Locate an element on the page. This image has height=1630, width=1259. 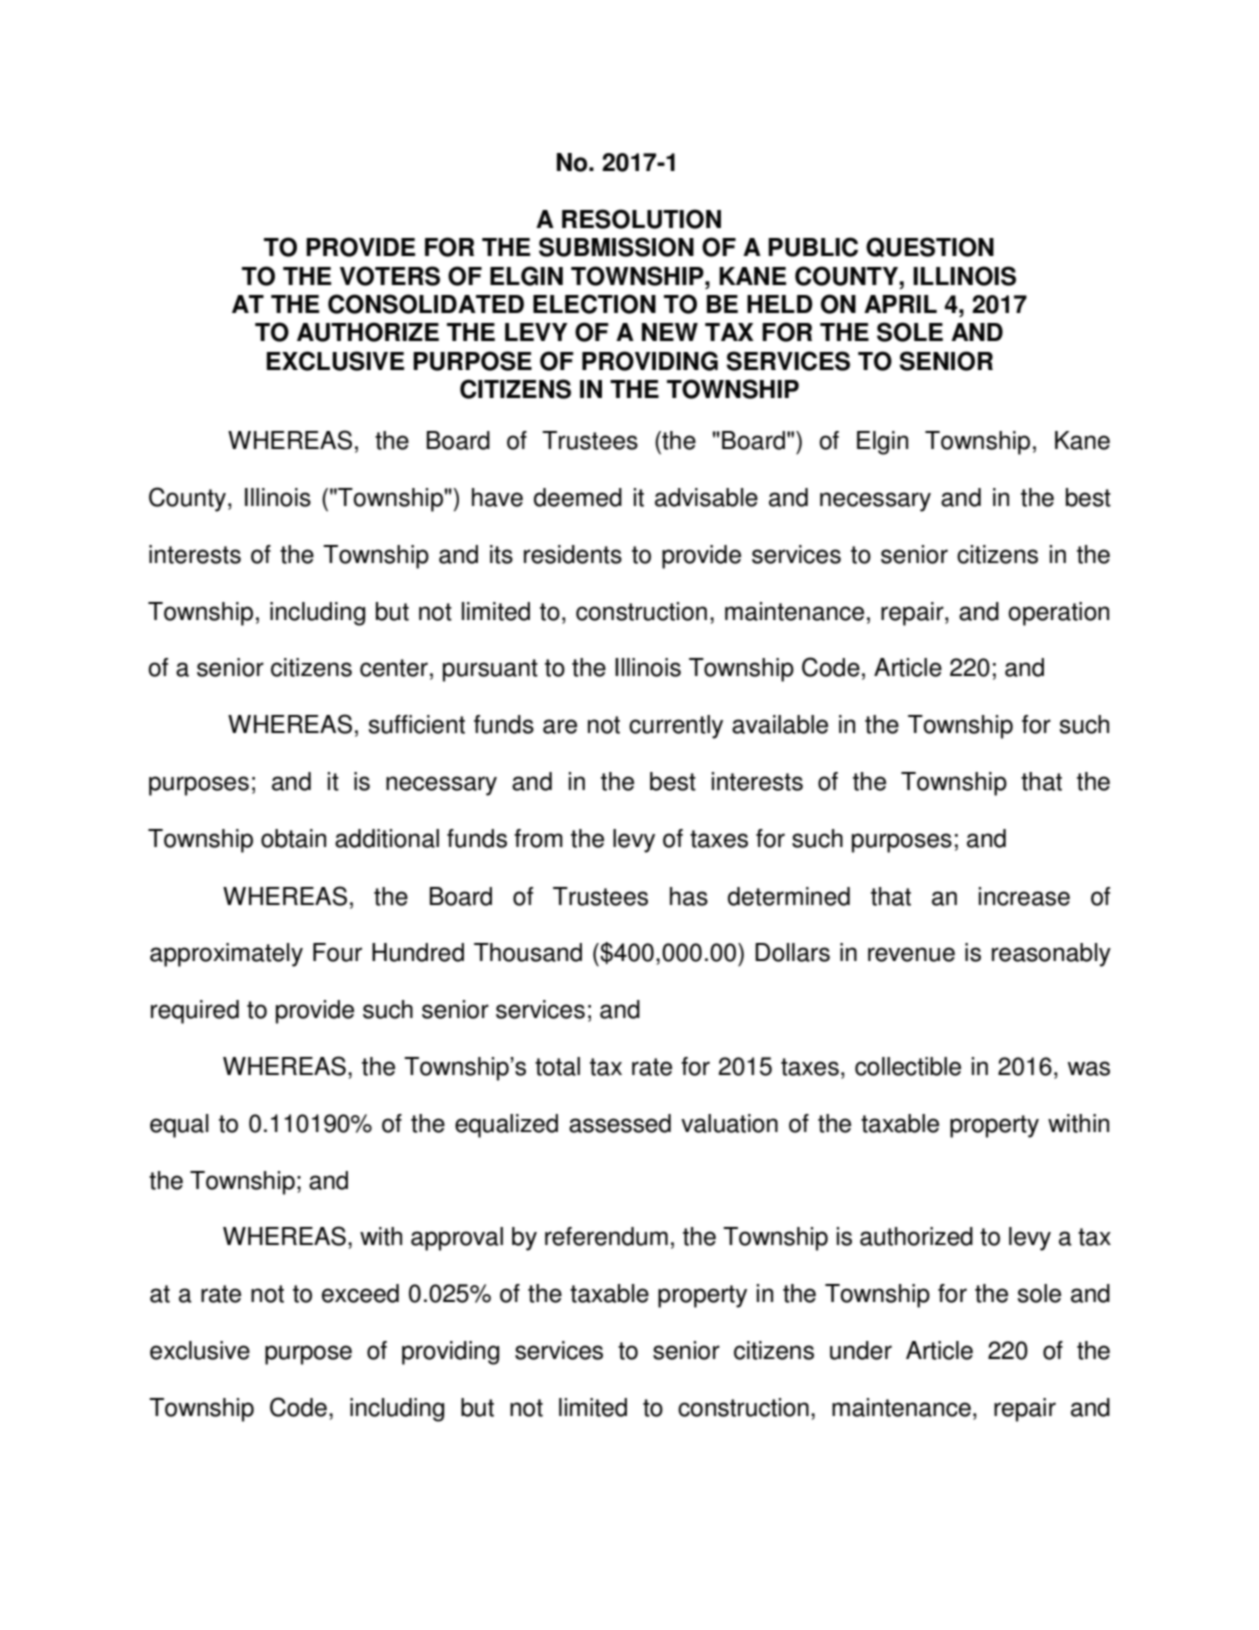
SUBMISSION is located at coordinates (616, 247).
